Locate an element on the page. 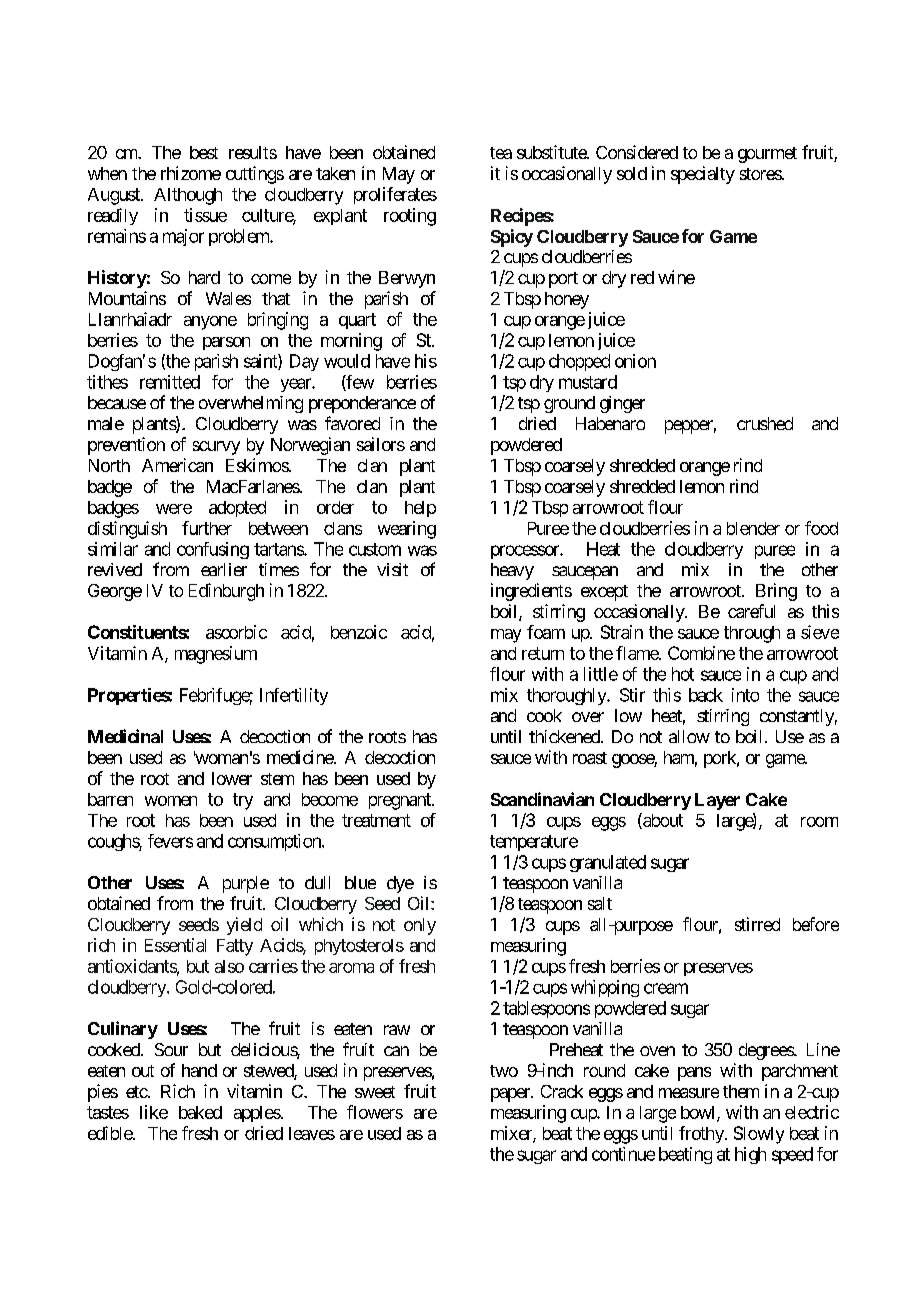 The width and height of the page is (924, 1308). before is located at coordinates (816, 924).
